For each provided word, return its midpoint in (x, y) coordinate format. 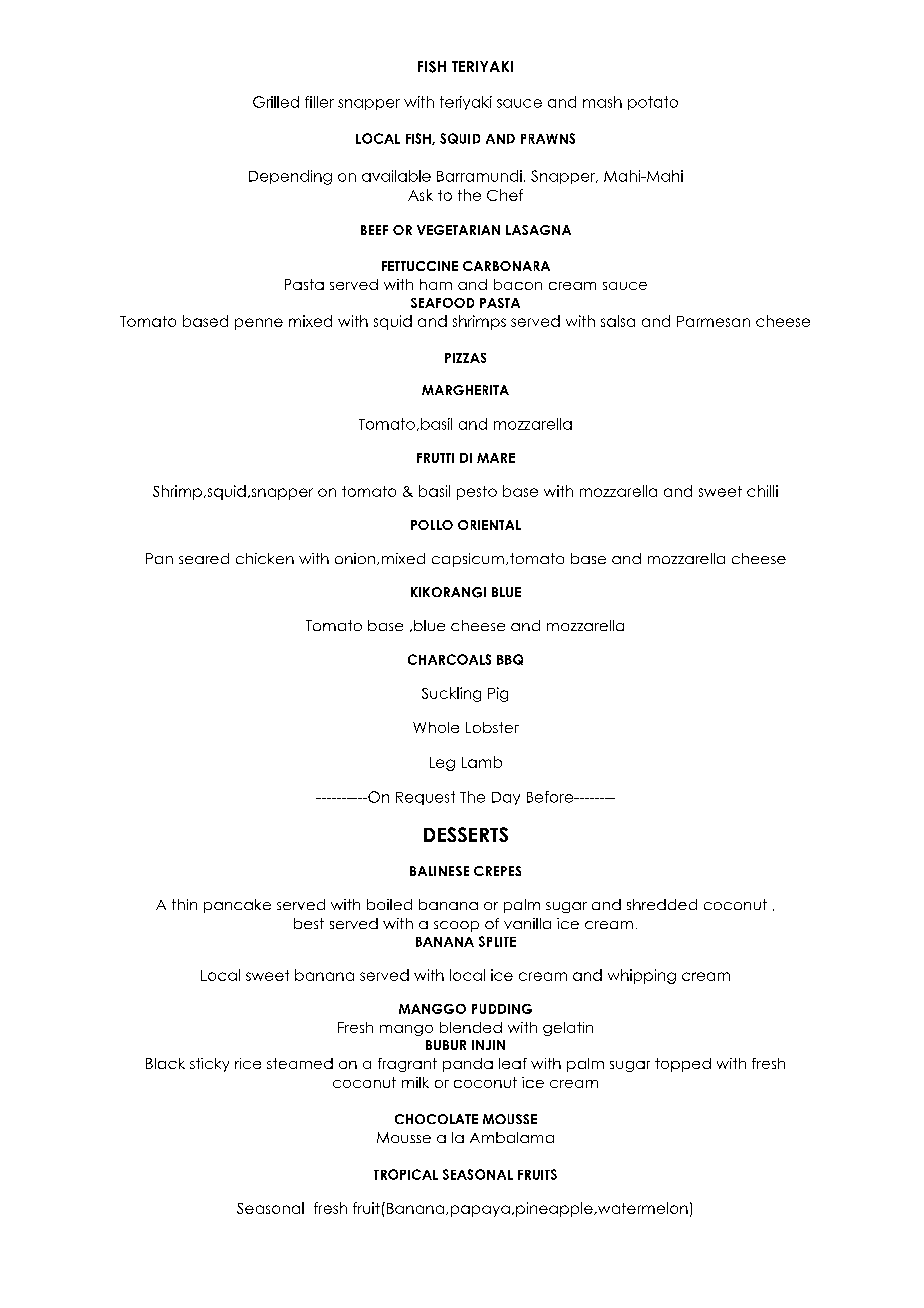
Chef (505, 195)
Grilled (276, 102)
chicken (265, 558)
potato (653, 103)
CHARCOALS (449, 659)
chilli (762, 491)
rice (248, 1063)
